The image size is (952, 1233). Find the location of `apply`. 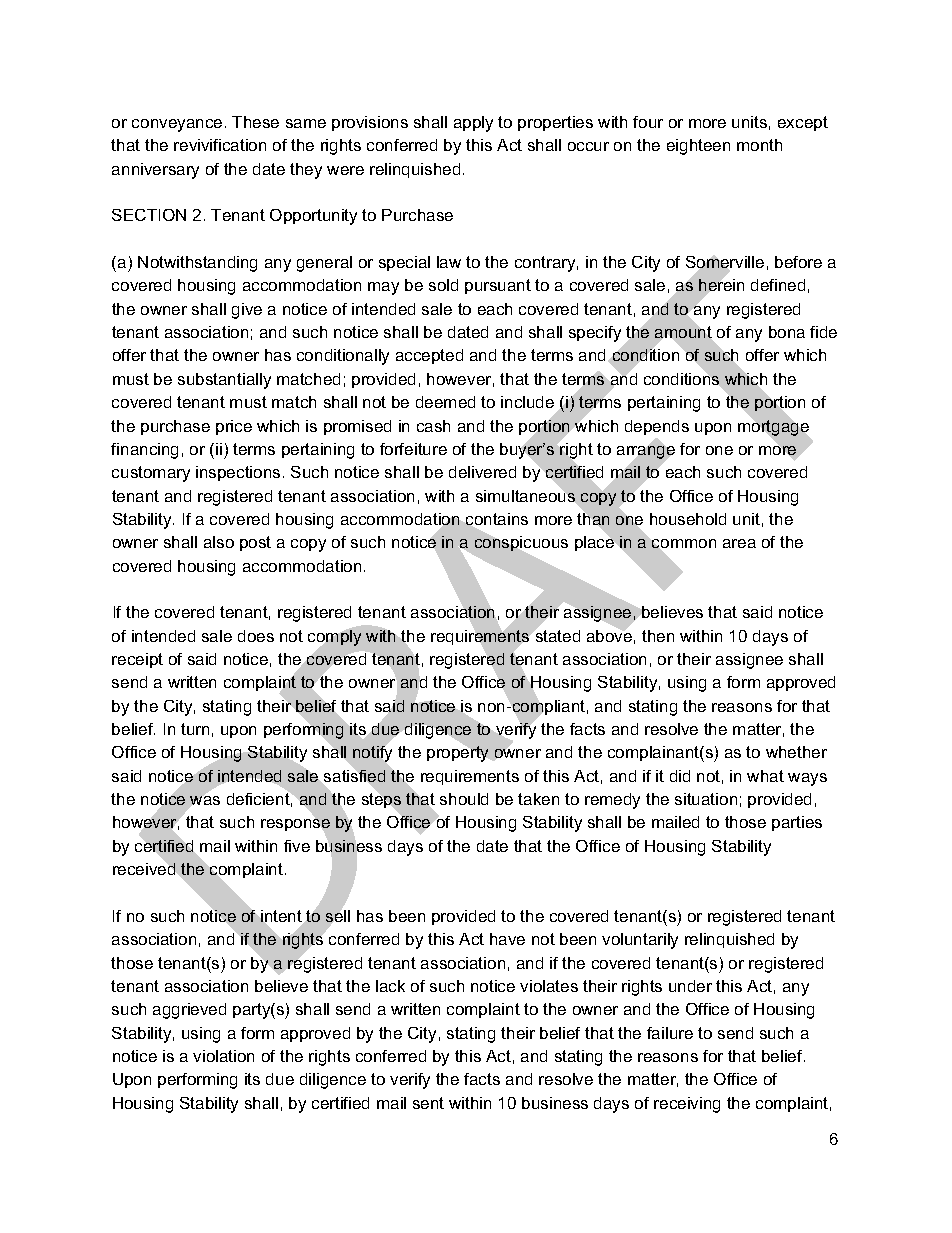

apply is located at coordinates (473, 124).
